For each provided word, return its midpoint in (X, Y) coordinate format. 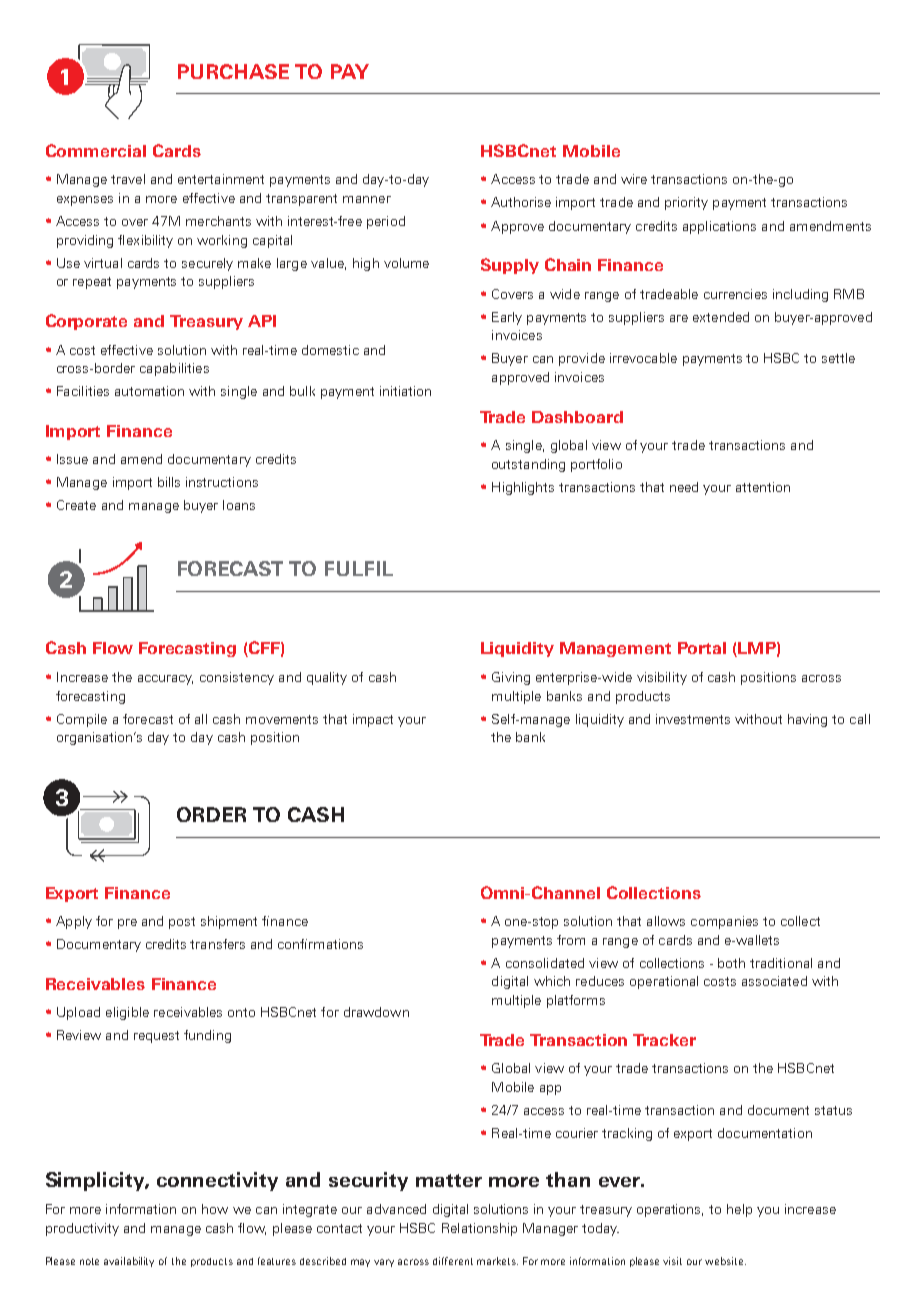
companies (724, 922)
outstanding (528, 465)
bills (169, 482)
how (215, 1209)
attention (763, 487)
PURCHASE (233, 71)
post (182, 923)
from (571, 940)
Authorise (521, 202)
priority (686, 203)
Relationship (479, 1229)
